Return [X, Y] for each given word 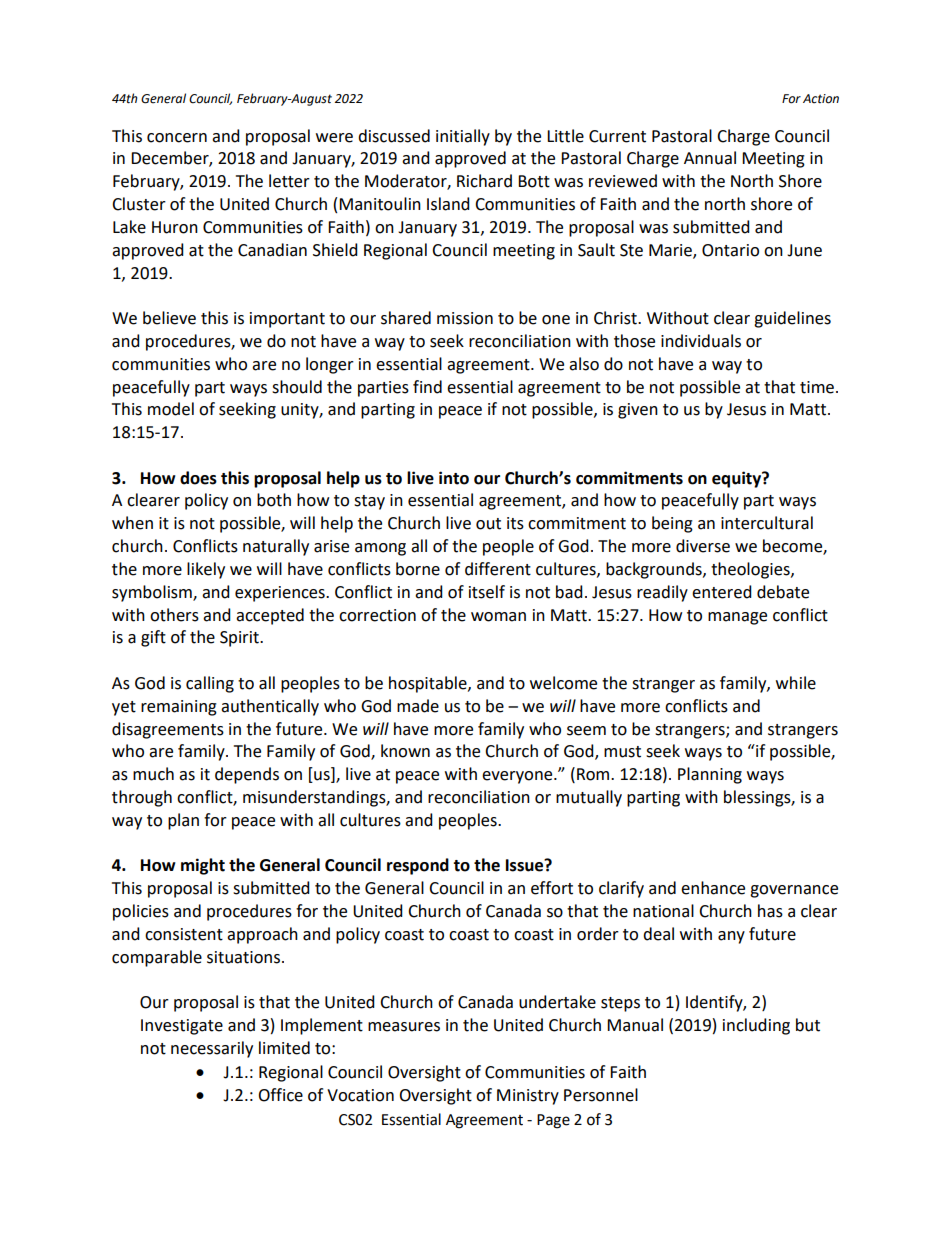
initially [463, 137]
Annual [710, 158]
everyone [518, 777]
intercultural [767, 523]
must [622, 752]
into [454, 478]
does [198, 478]
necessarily [212, 1049]
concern [177, 138]
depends [247, 775]
